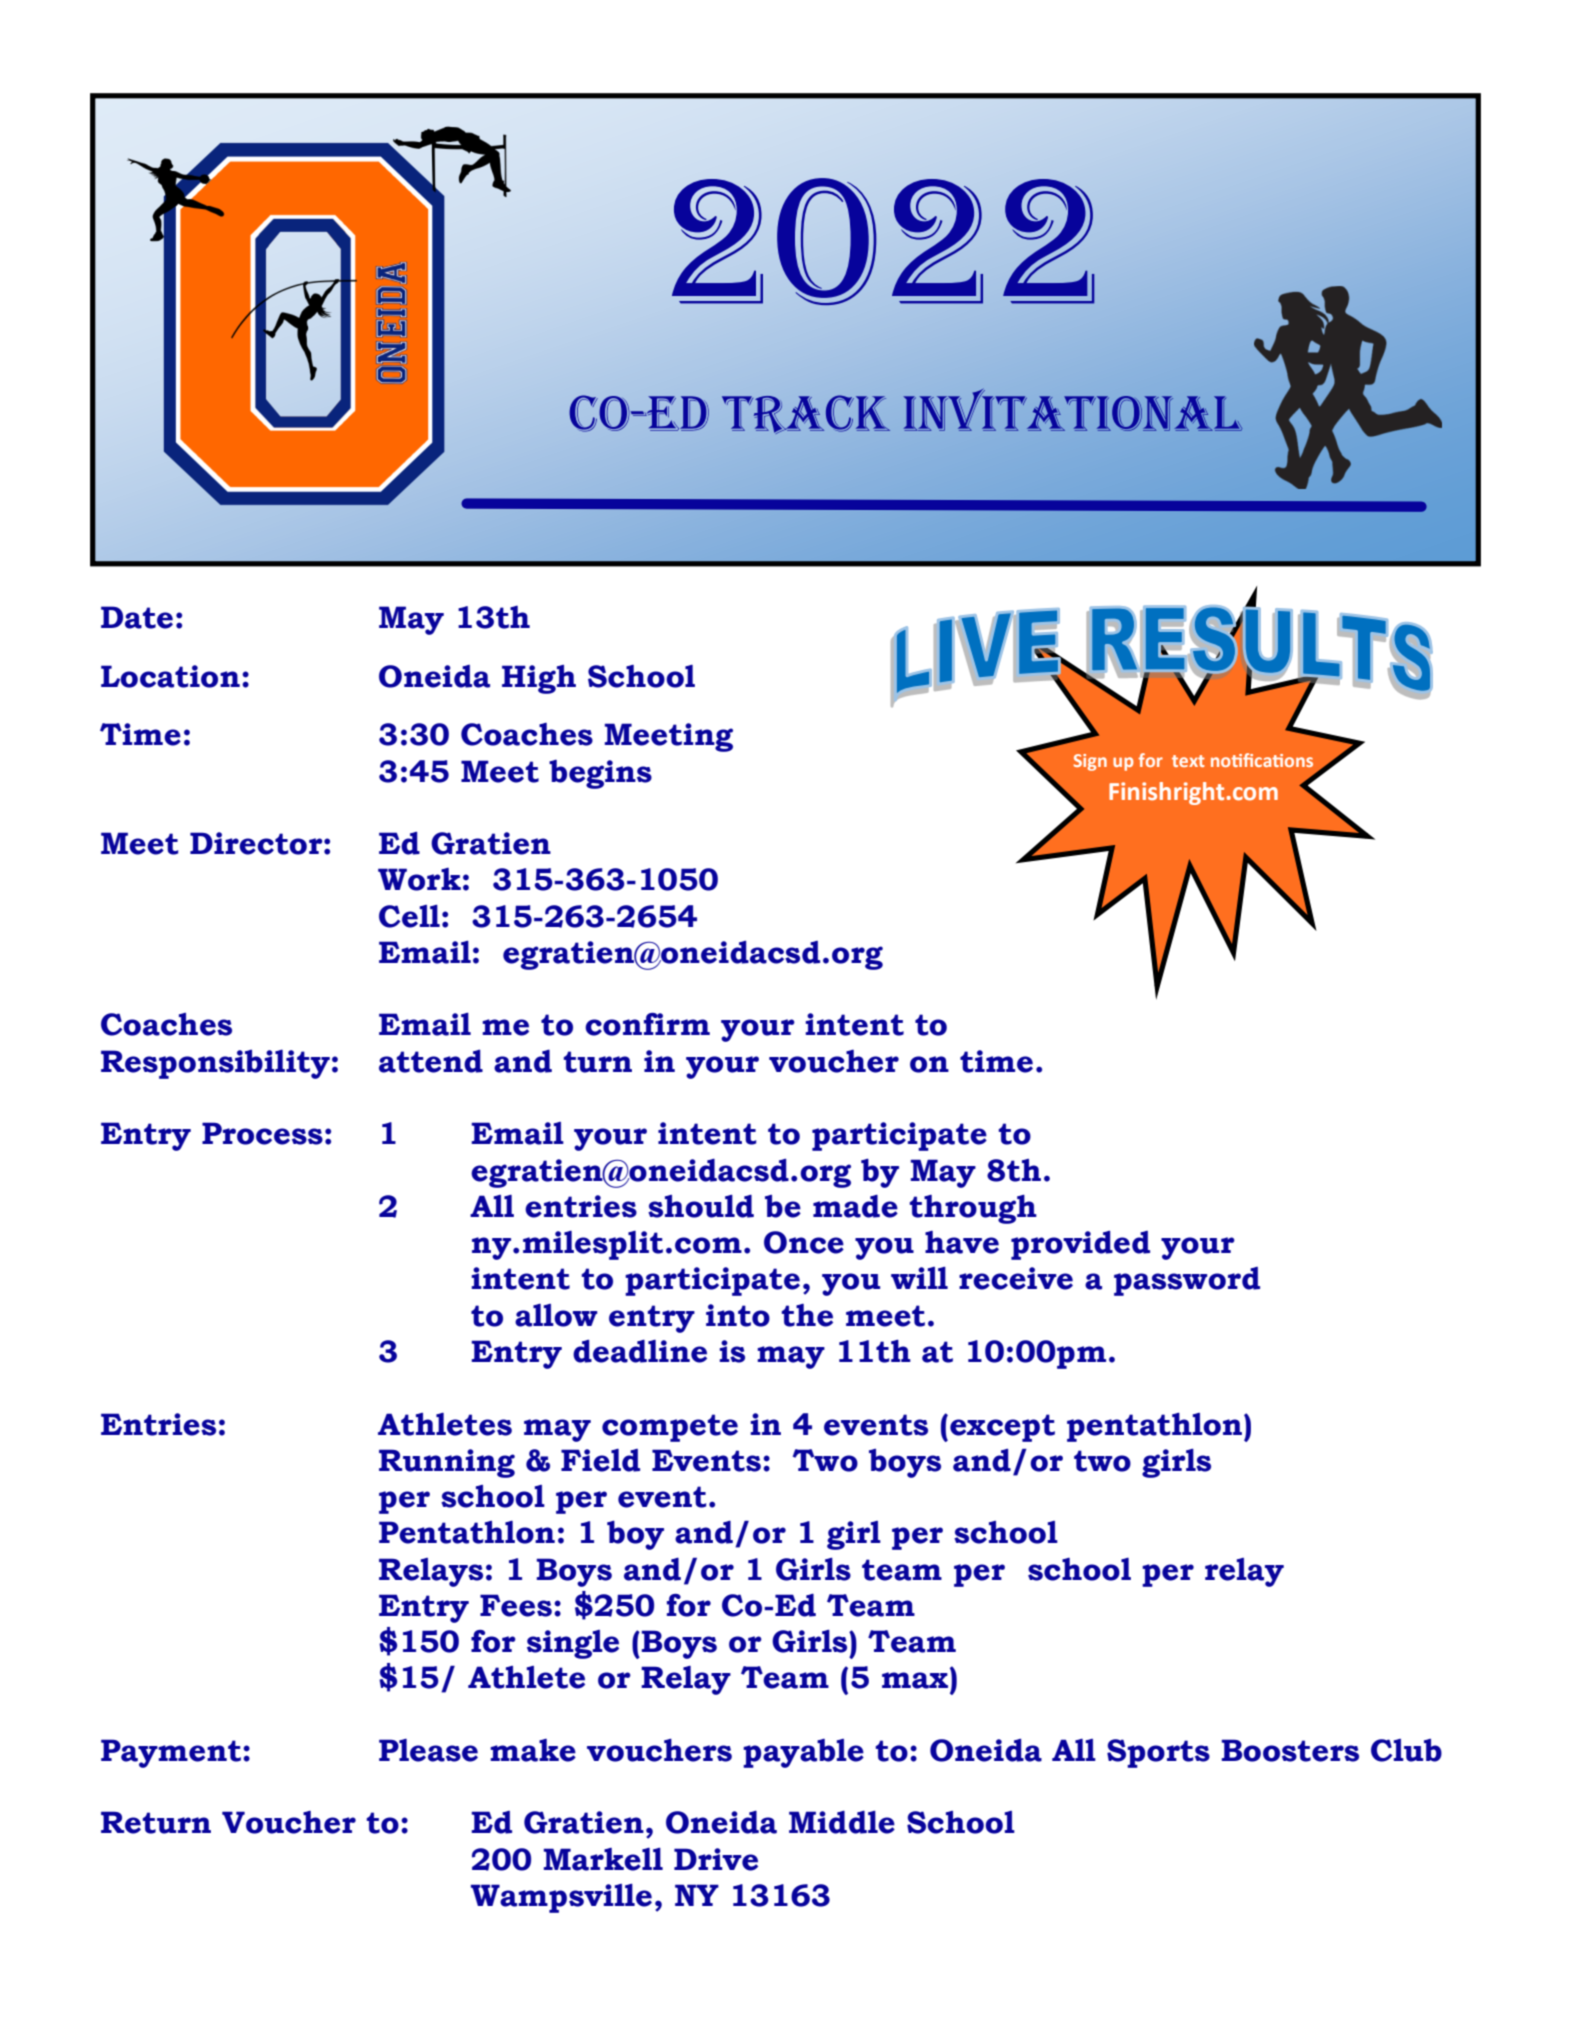 The image size is (1576, 2039). Describe the element at coordinates (647, 1024) in the screenshot. I see `confirm` at that location.
